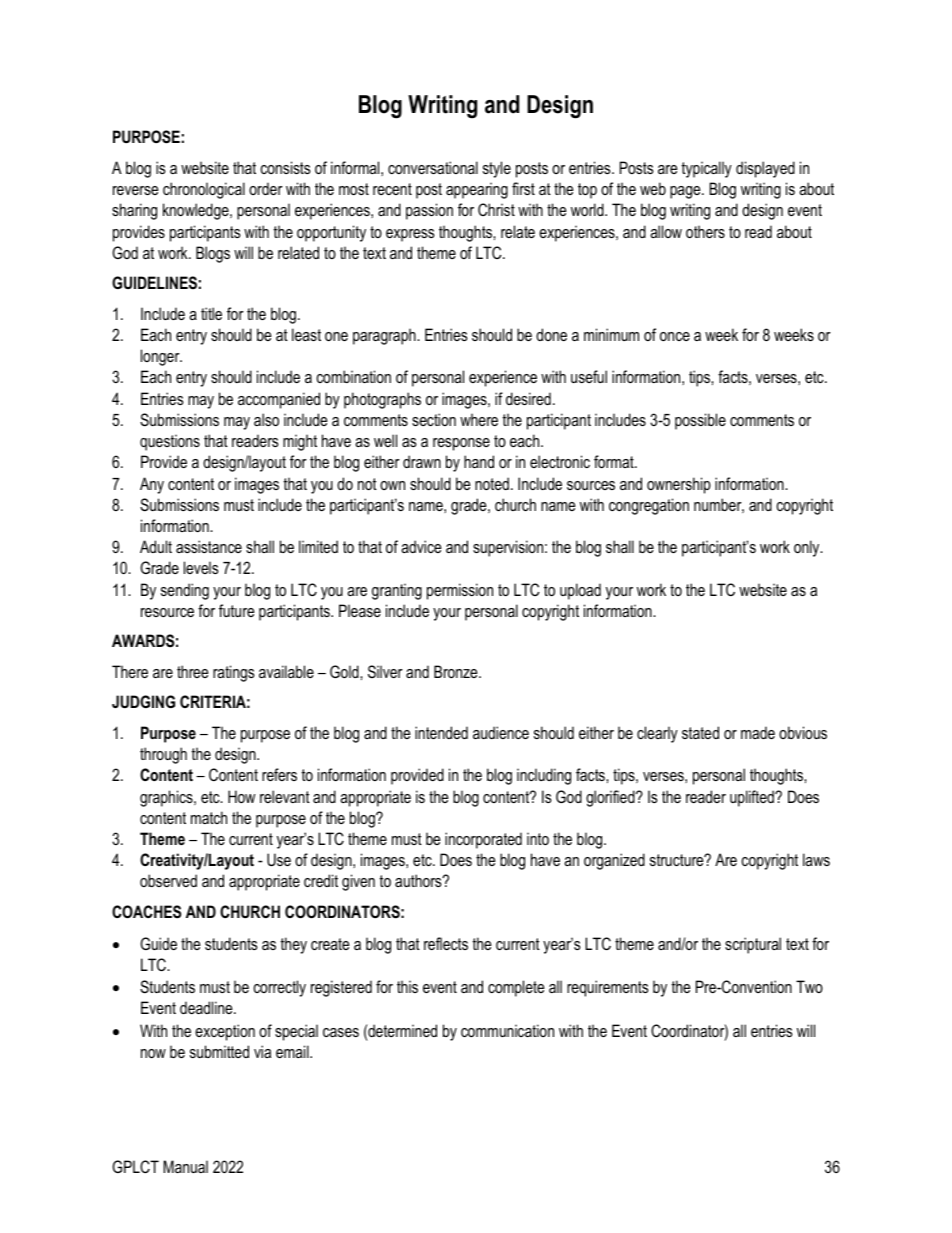 The width and height of the document is (952, 1233). Describe the element at coordinates (185, 1166) in the document. I see `Manual` at that location.
